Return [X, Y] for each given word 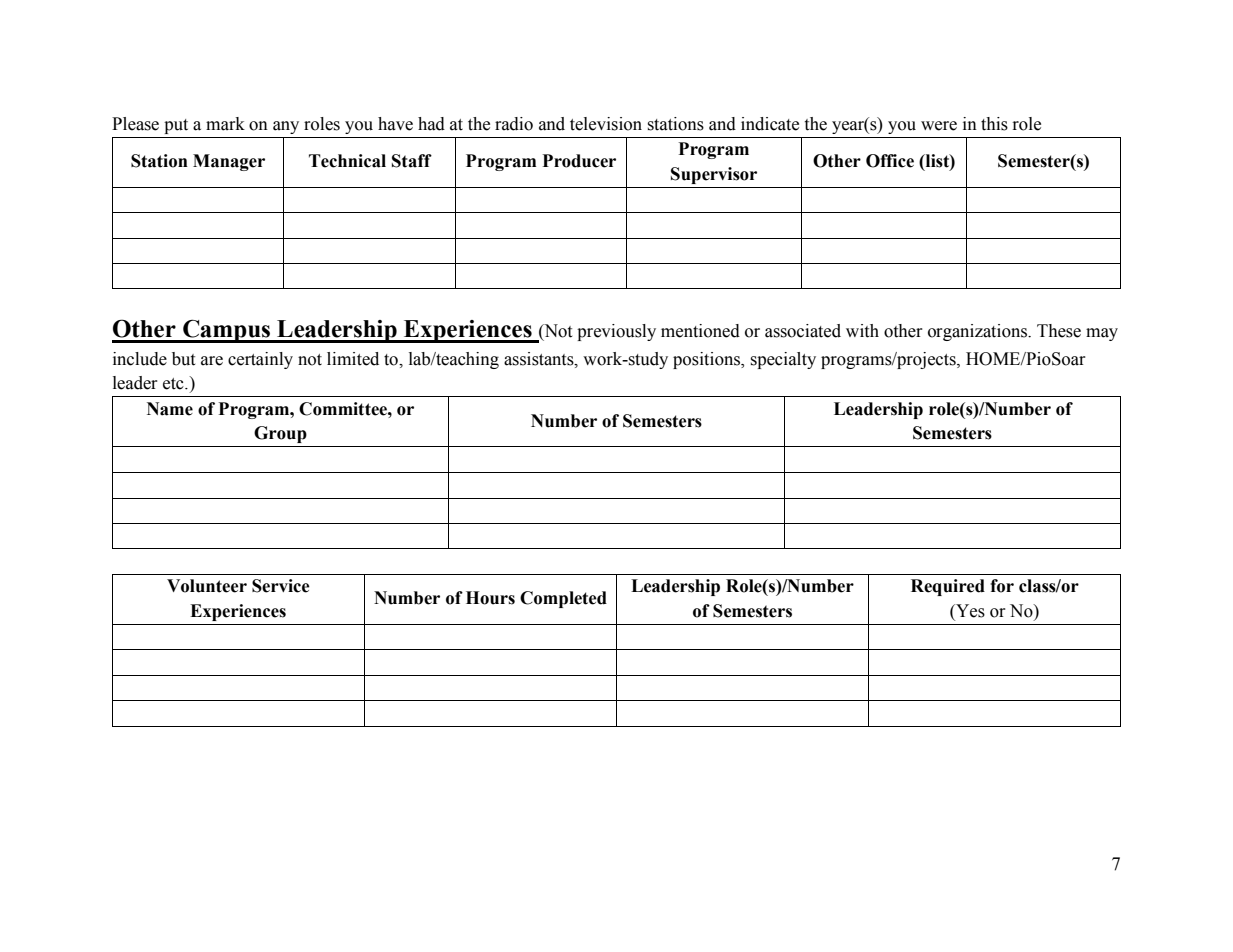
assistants [540, 359]
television [606, 124]
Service [281, 586]
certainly [260, 360]
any [286, 127]
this [994, 124]
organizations [978, 332]
